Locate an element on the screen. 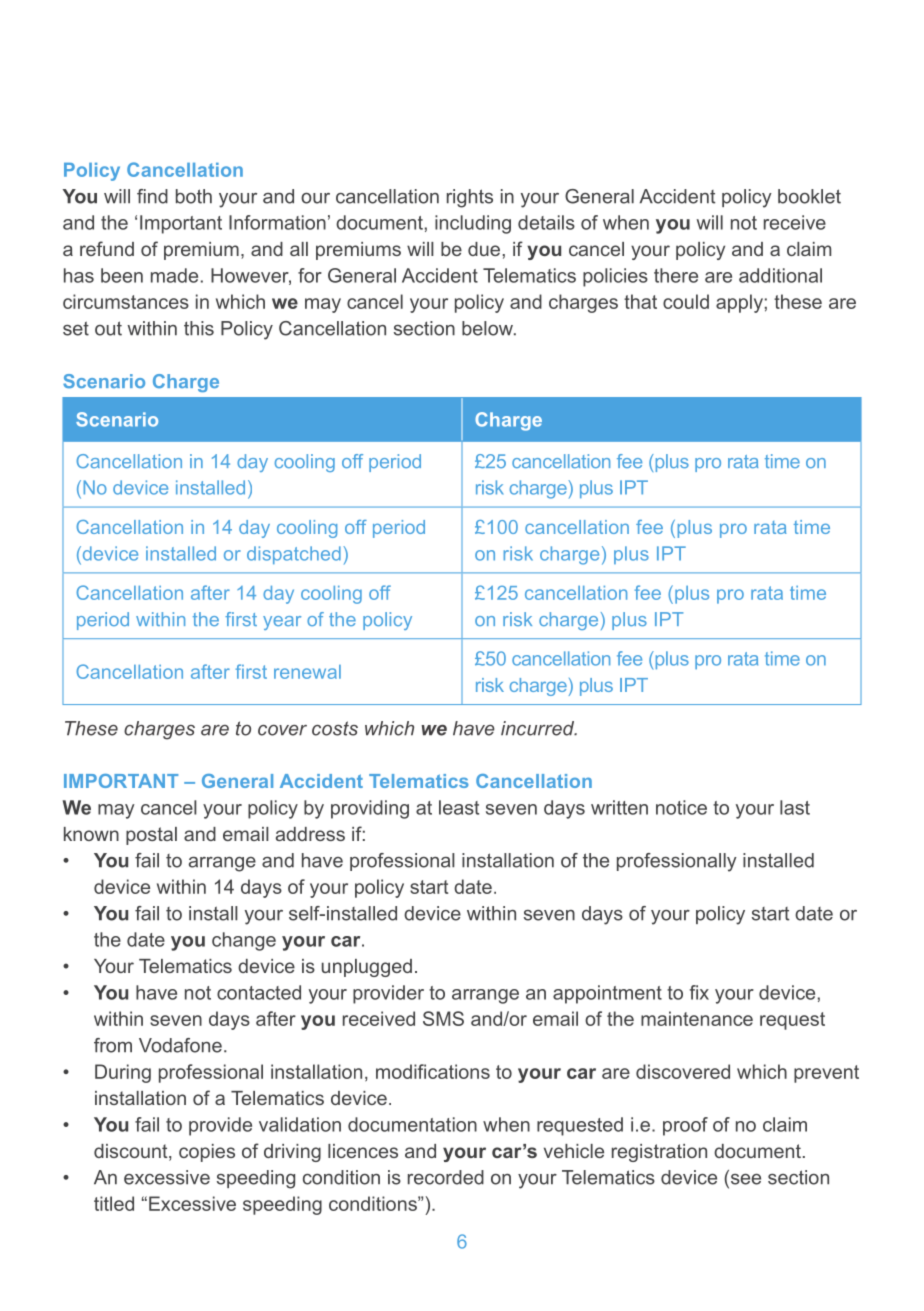  renewal is located at coordinates (307, 672).
